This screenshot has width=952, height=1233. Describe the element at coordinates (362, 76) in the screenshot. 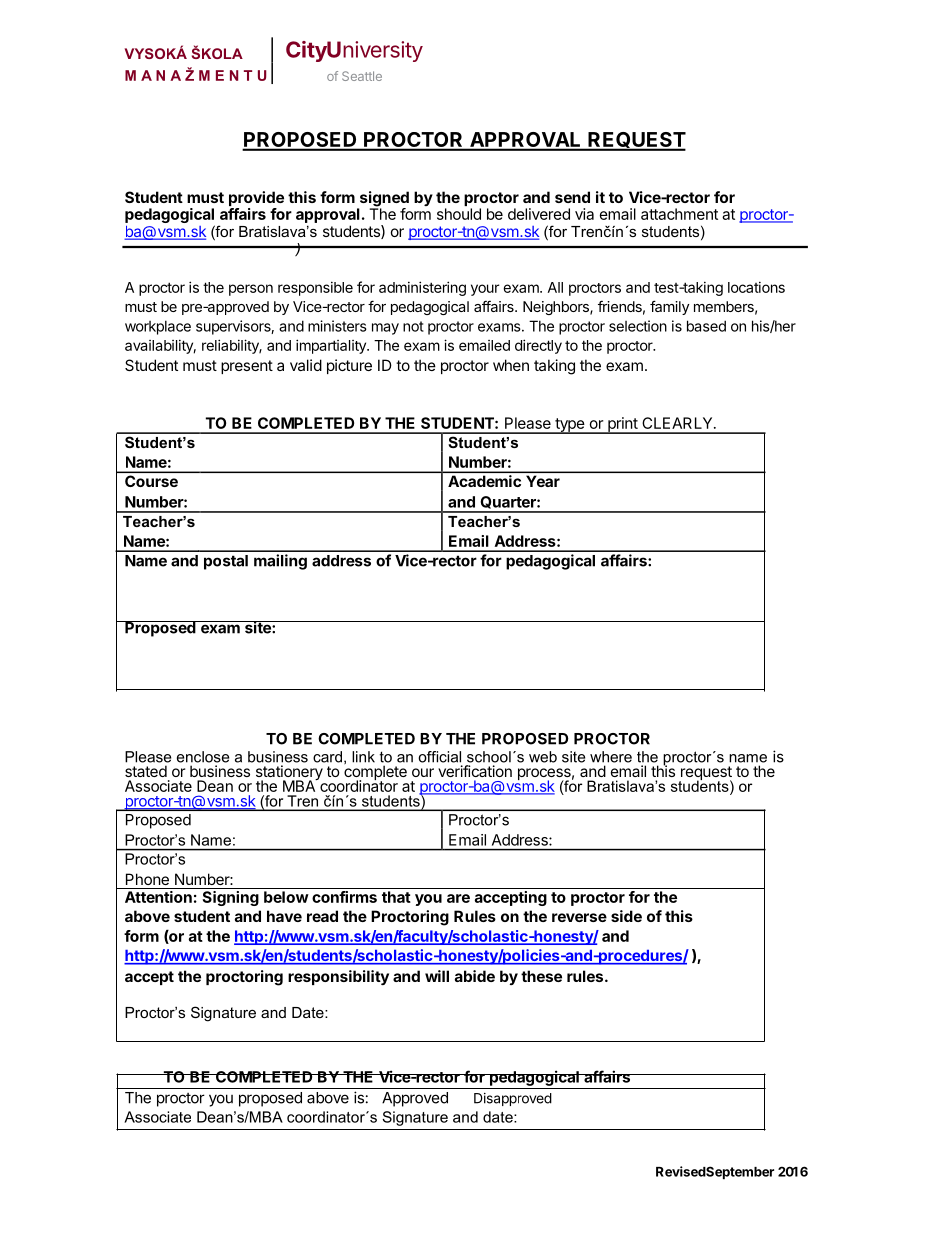

I see `Seattle` at that location.
